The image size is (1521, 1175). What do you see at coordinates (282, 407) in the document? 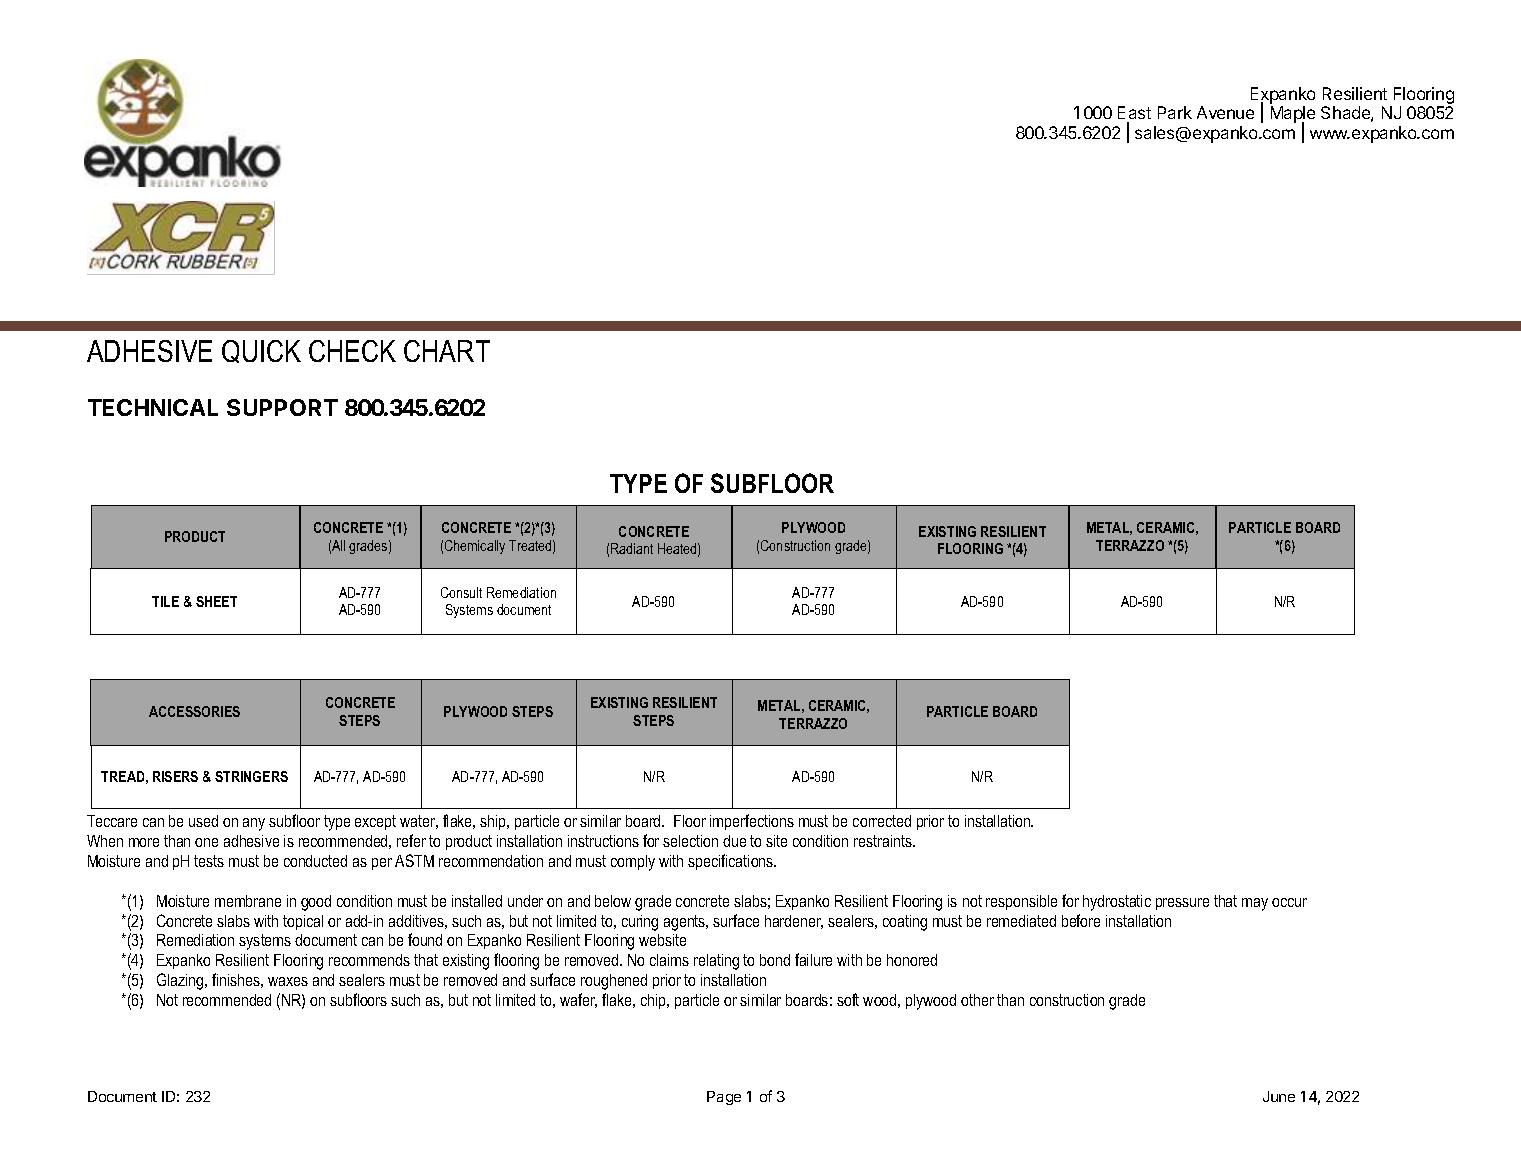
I see `SUPPORT` at bounding box center [282, 407].
